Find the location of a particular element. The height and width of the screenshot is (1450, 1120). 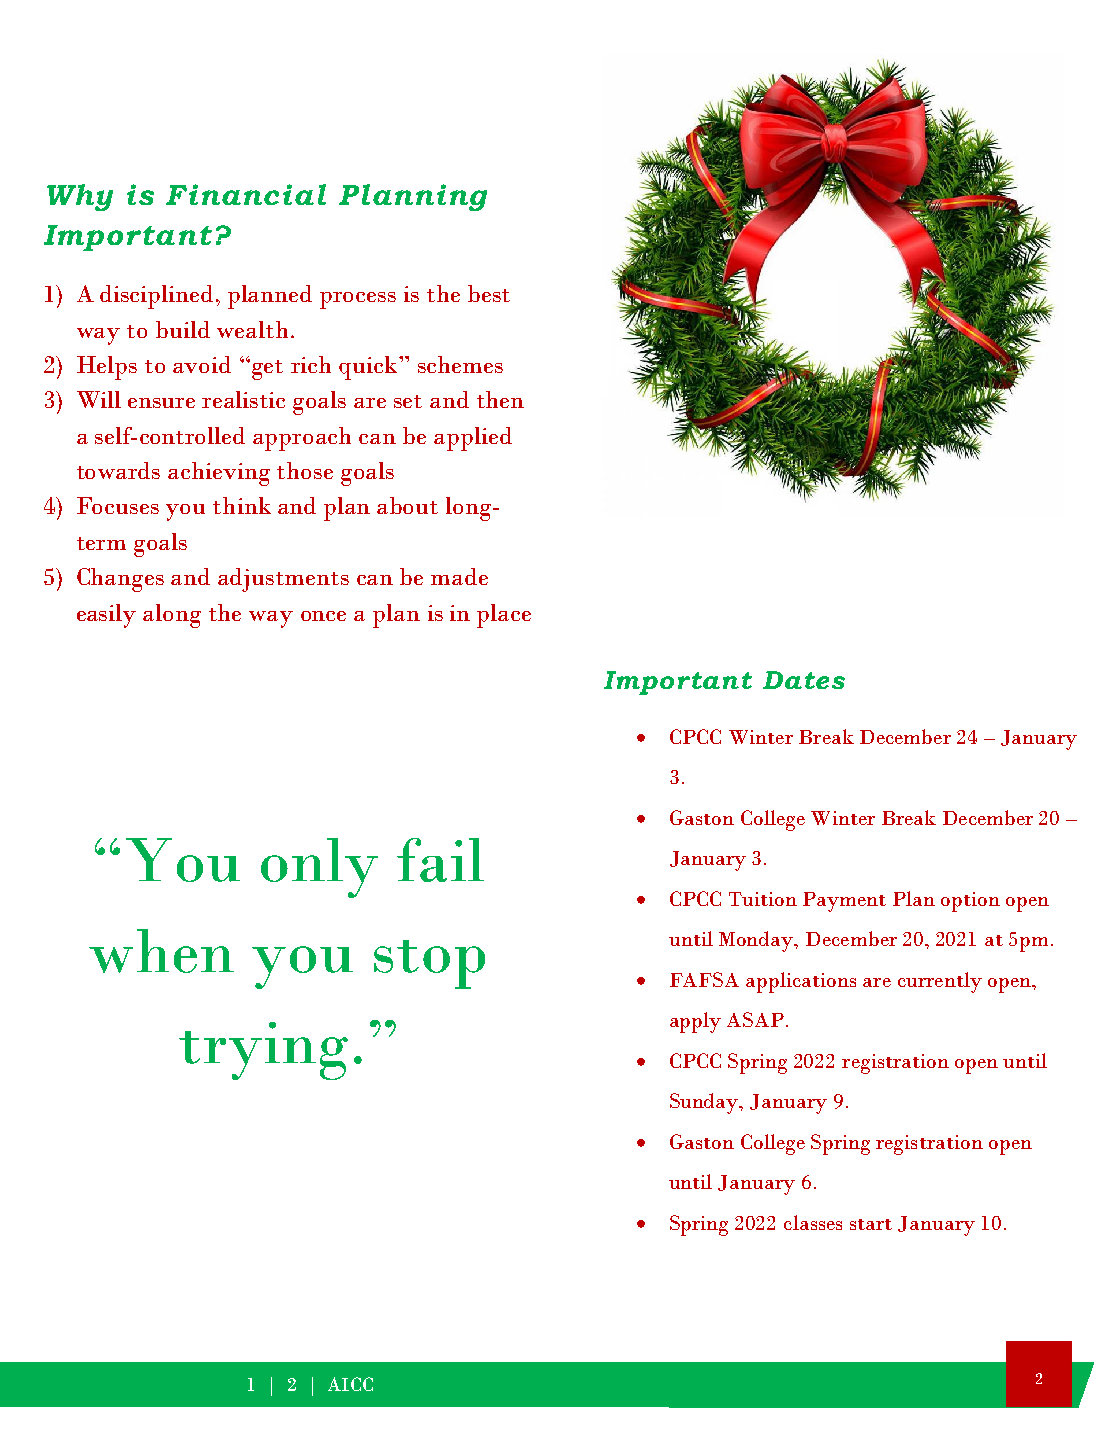

easily is located at coordinates (106, 616).
